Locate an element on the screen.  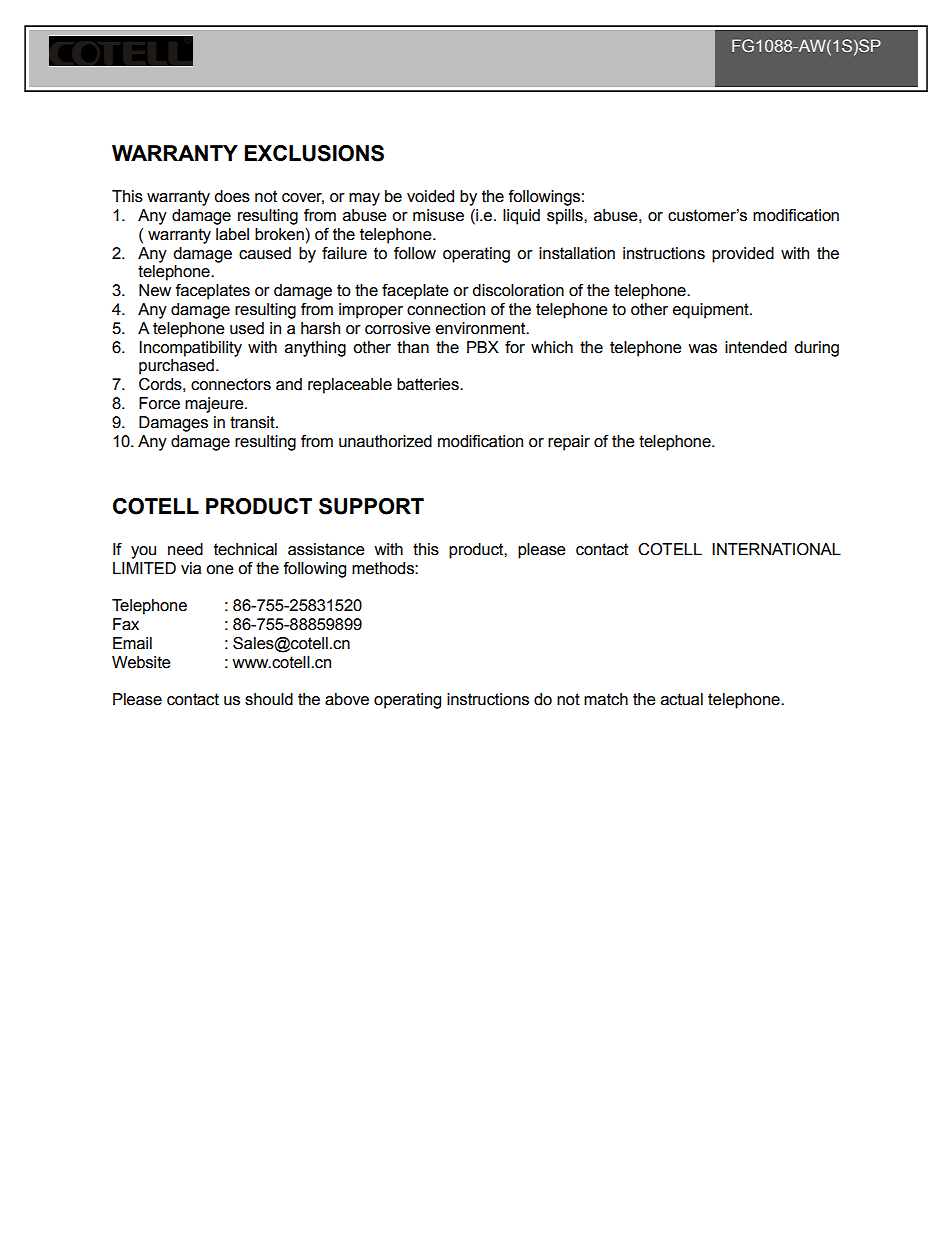
batteries is located at coordinates (429, 384).
